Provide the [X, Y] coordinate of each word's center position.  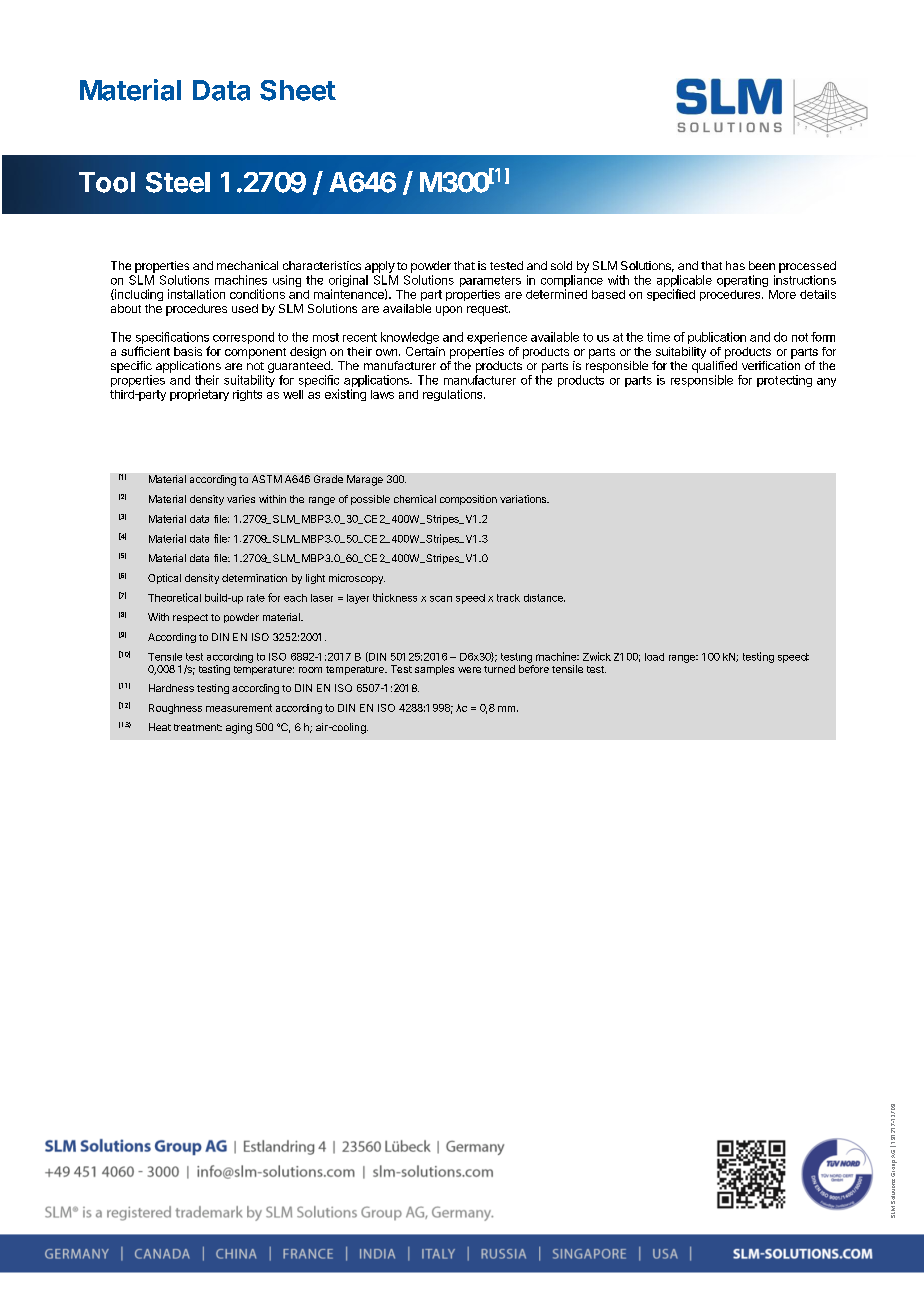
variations [524, 499]
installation [196, 294]
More [782, 294]
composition [468, 500]
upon [449, 311]
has [735, 265]
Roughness [175, 709]
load [654, 657]
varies [241, 499]
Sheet [298, 90]
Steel [178, 182]
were [469, 670]
